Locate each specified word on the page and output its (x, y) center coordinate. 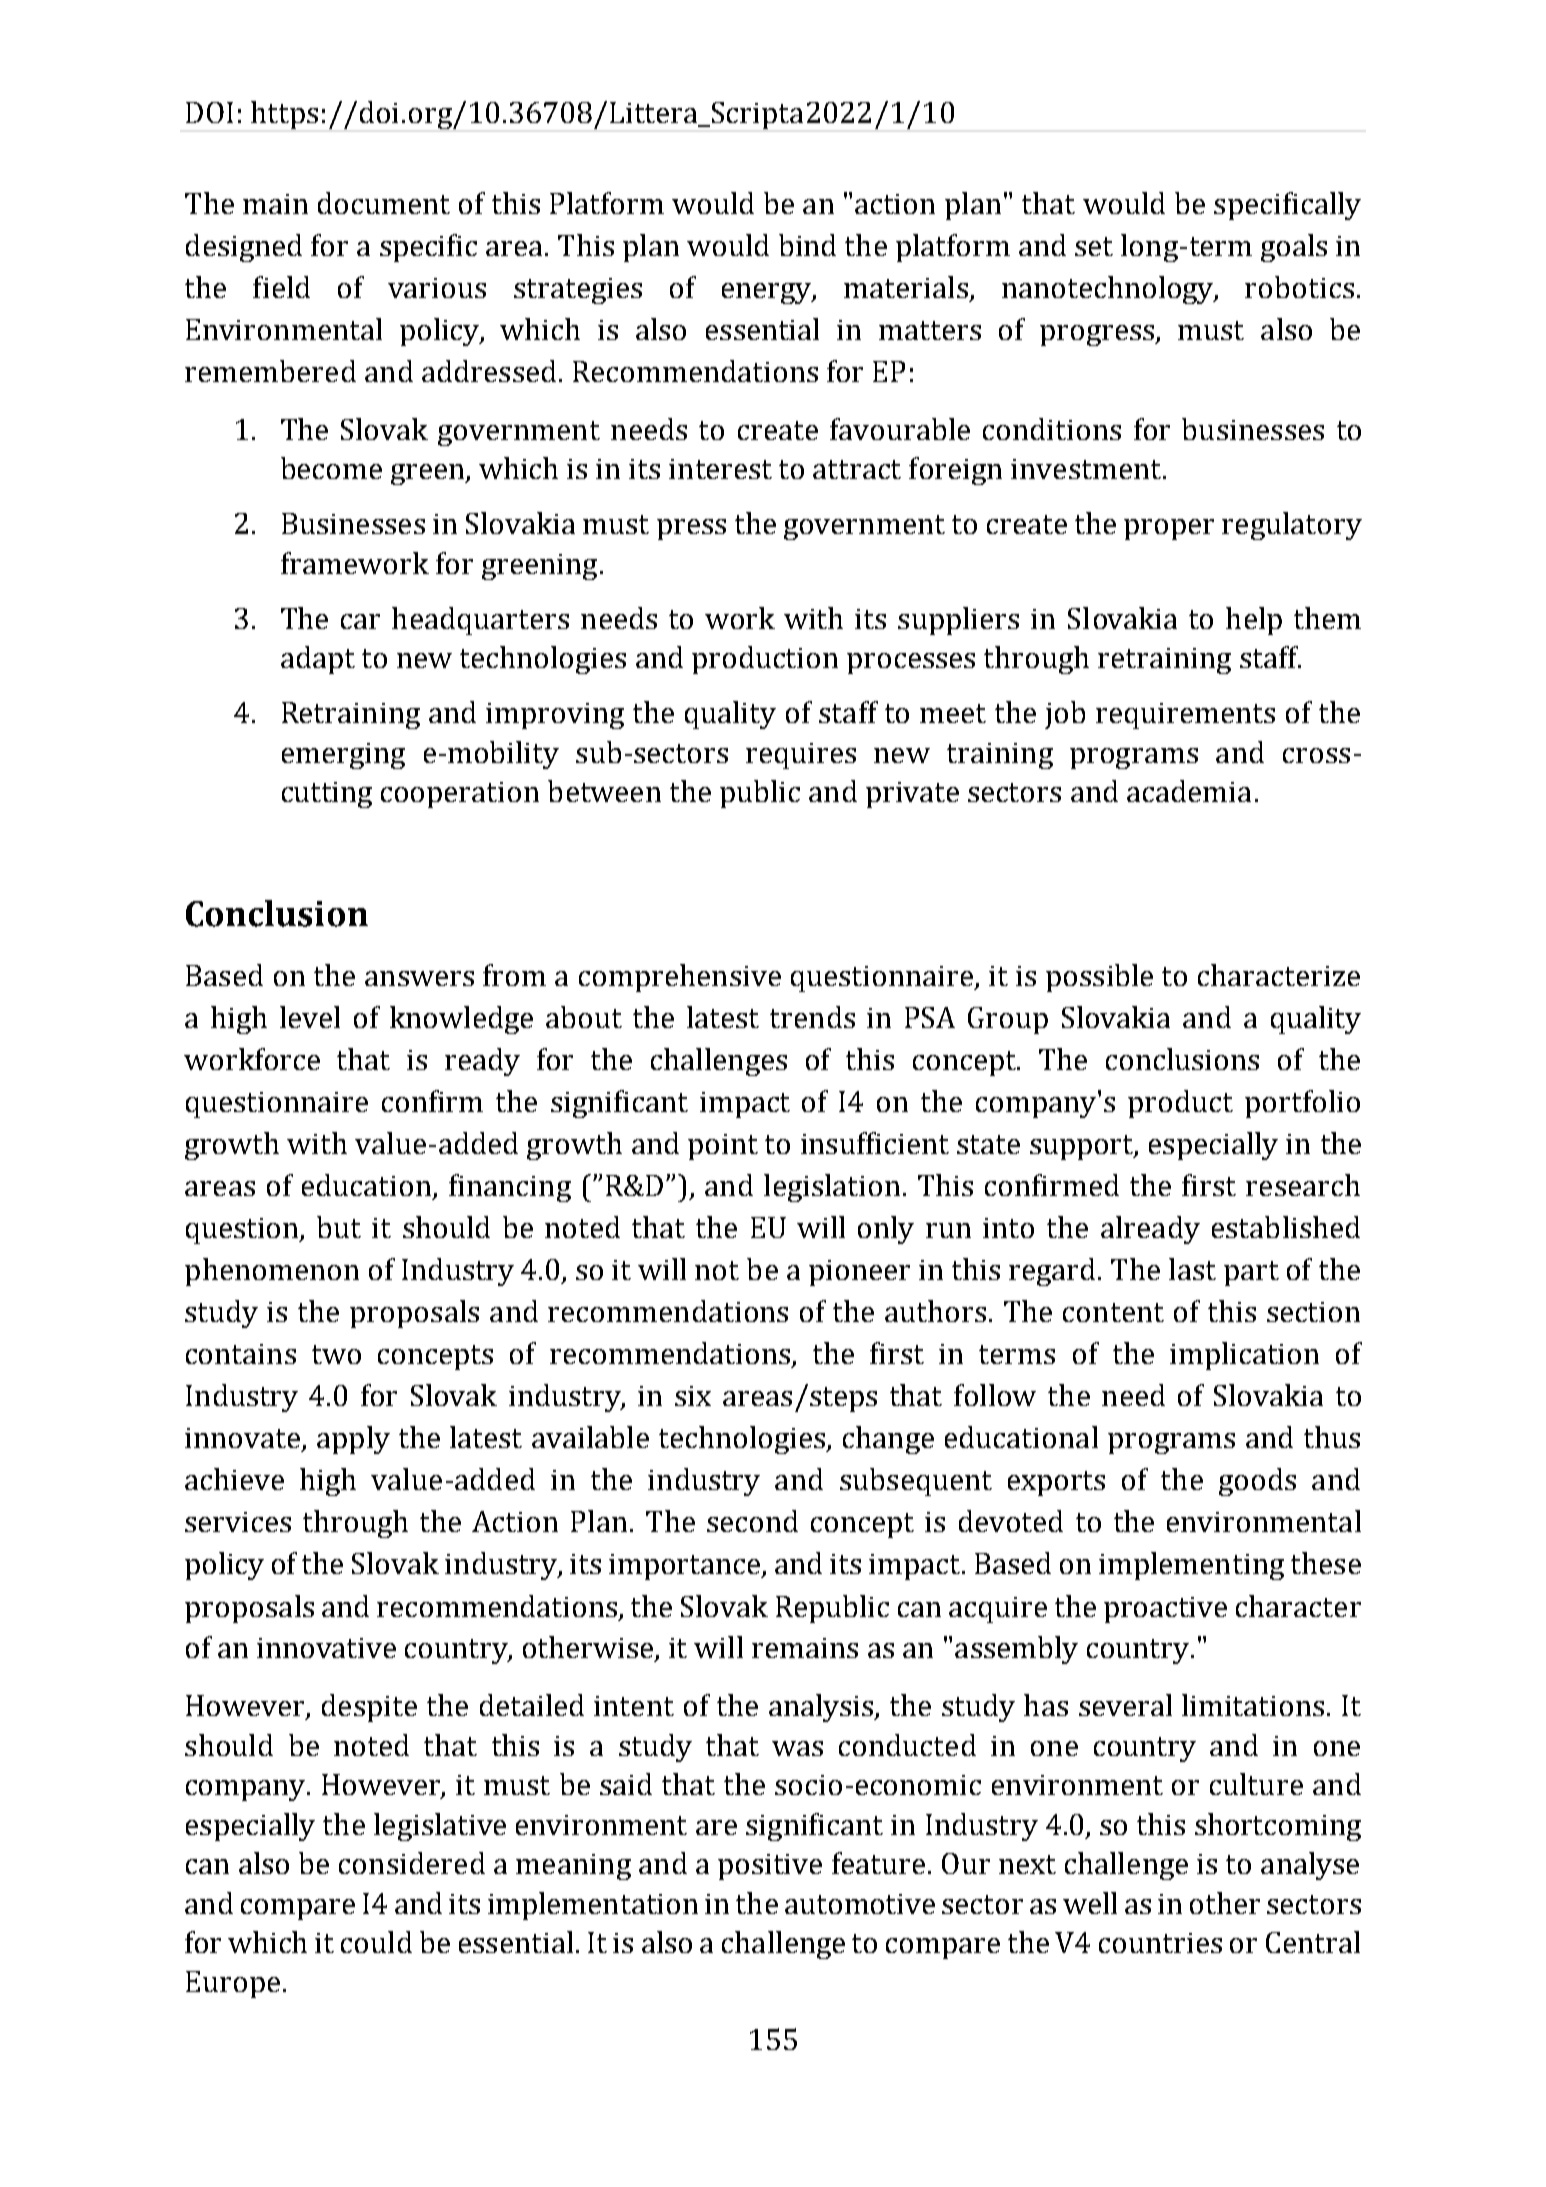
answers (419, 978)
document (384, 203)
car (360, 621)
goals (1294, 248)
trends (812, 1017)
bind (807, 245)
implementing (1191, 1566)
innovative (326, 1648)
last (1192, 1269)
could (376, 1942)
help (1254, 621)
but (339, 1227)
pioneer (859, 1273)
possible (1099, 978)
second (752, 1521)
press (691, 529)
